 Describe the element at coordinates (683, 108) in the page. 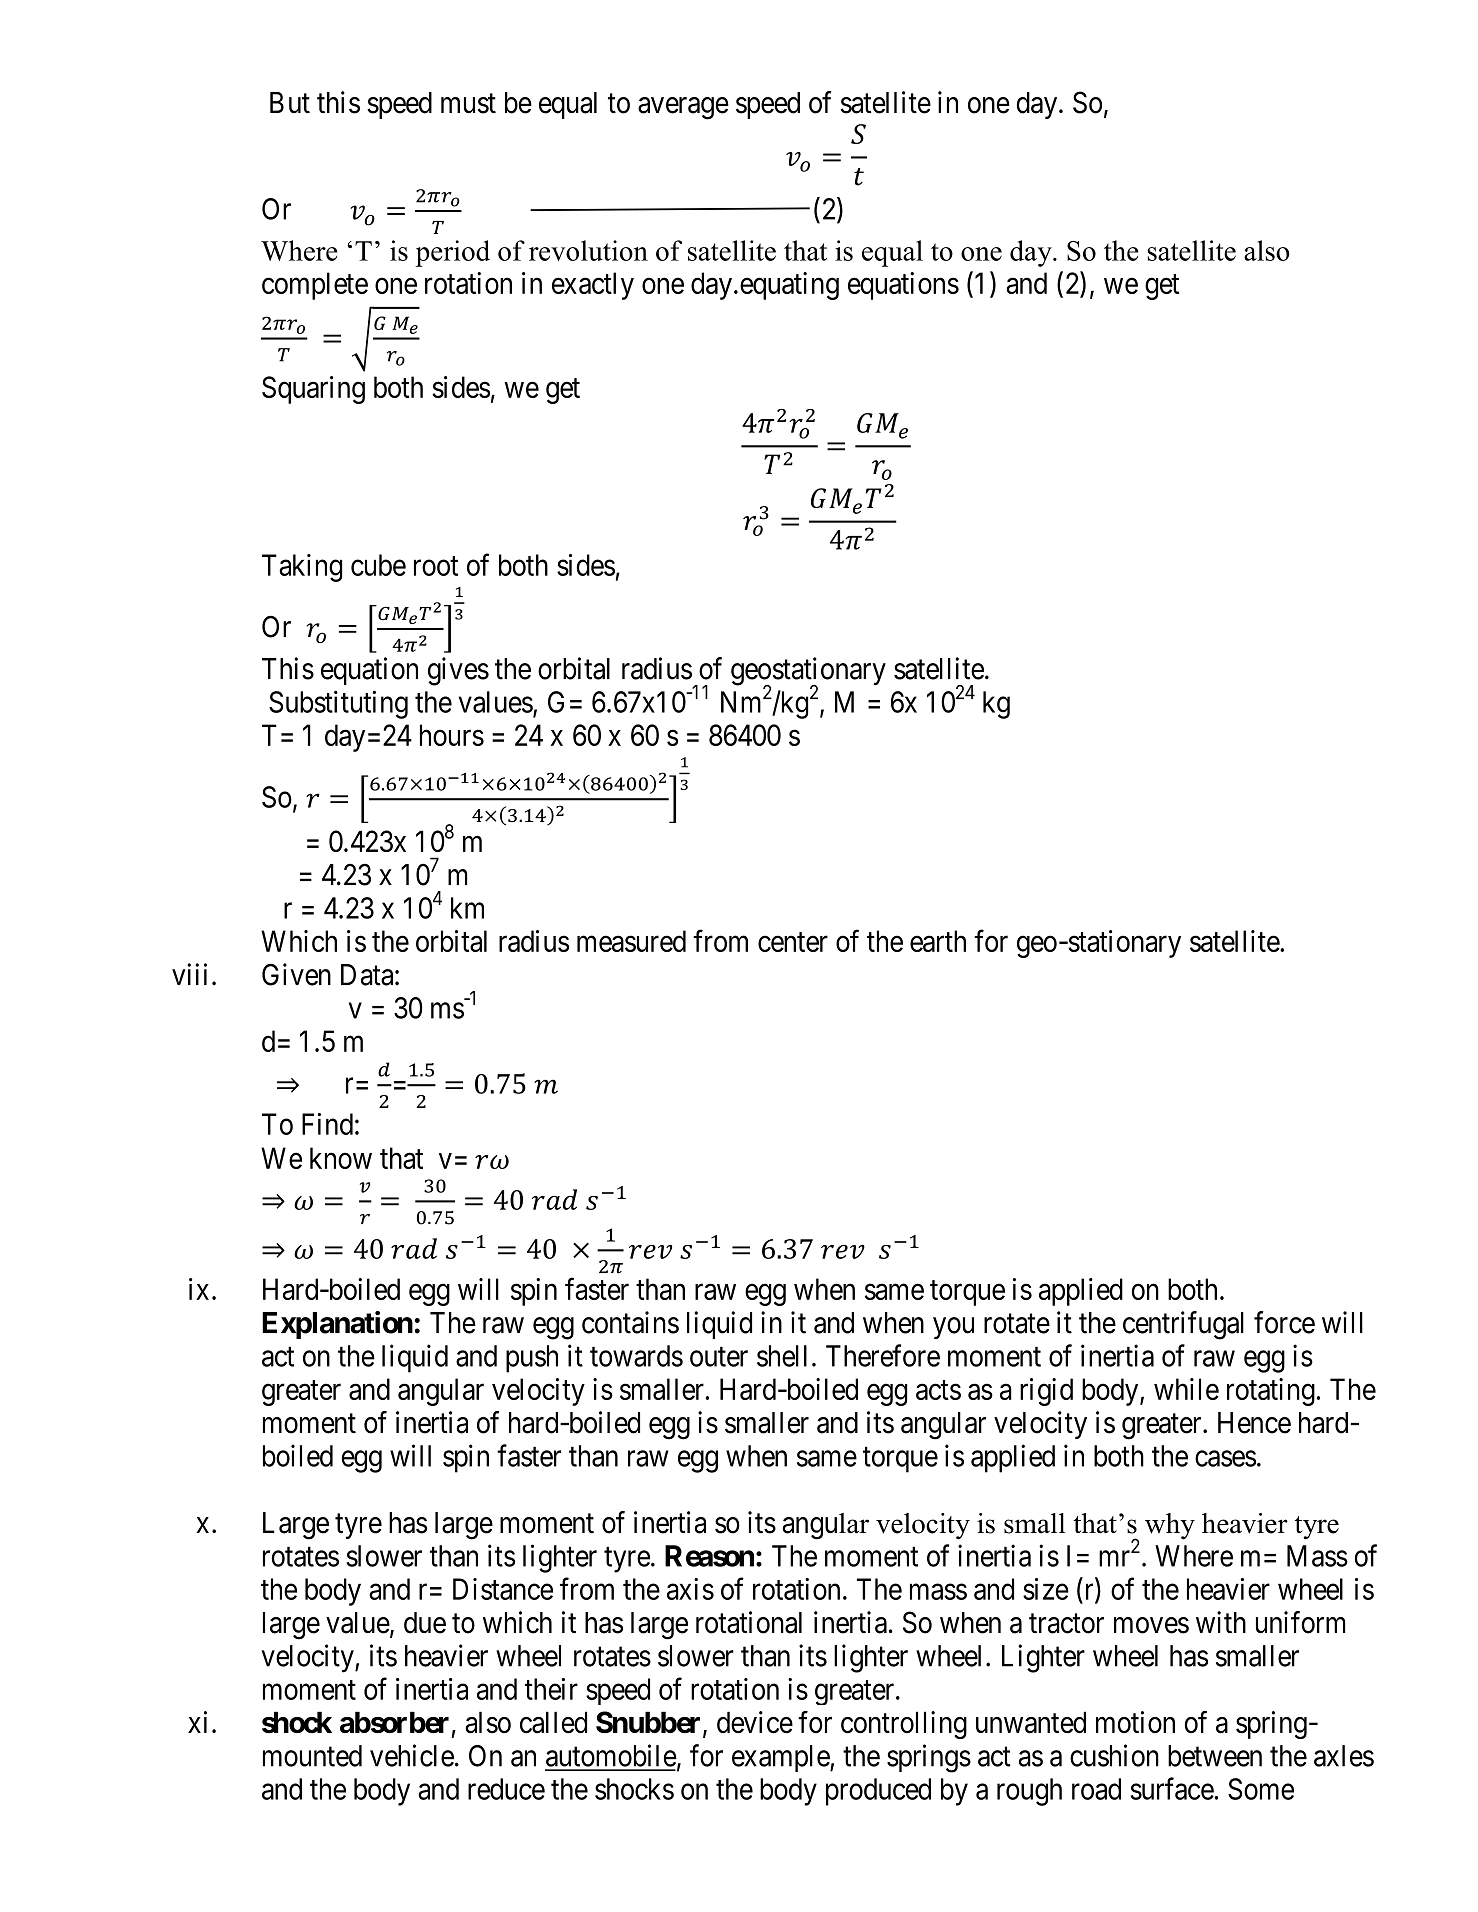

I see `average` at that location.
